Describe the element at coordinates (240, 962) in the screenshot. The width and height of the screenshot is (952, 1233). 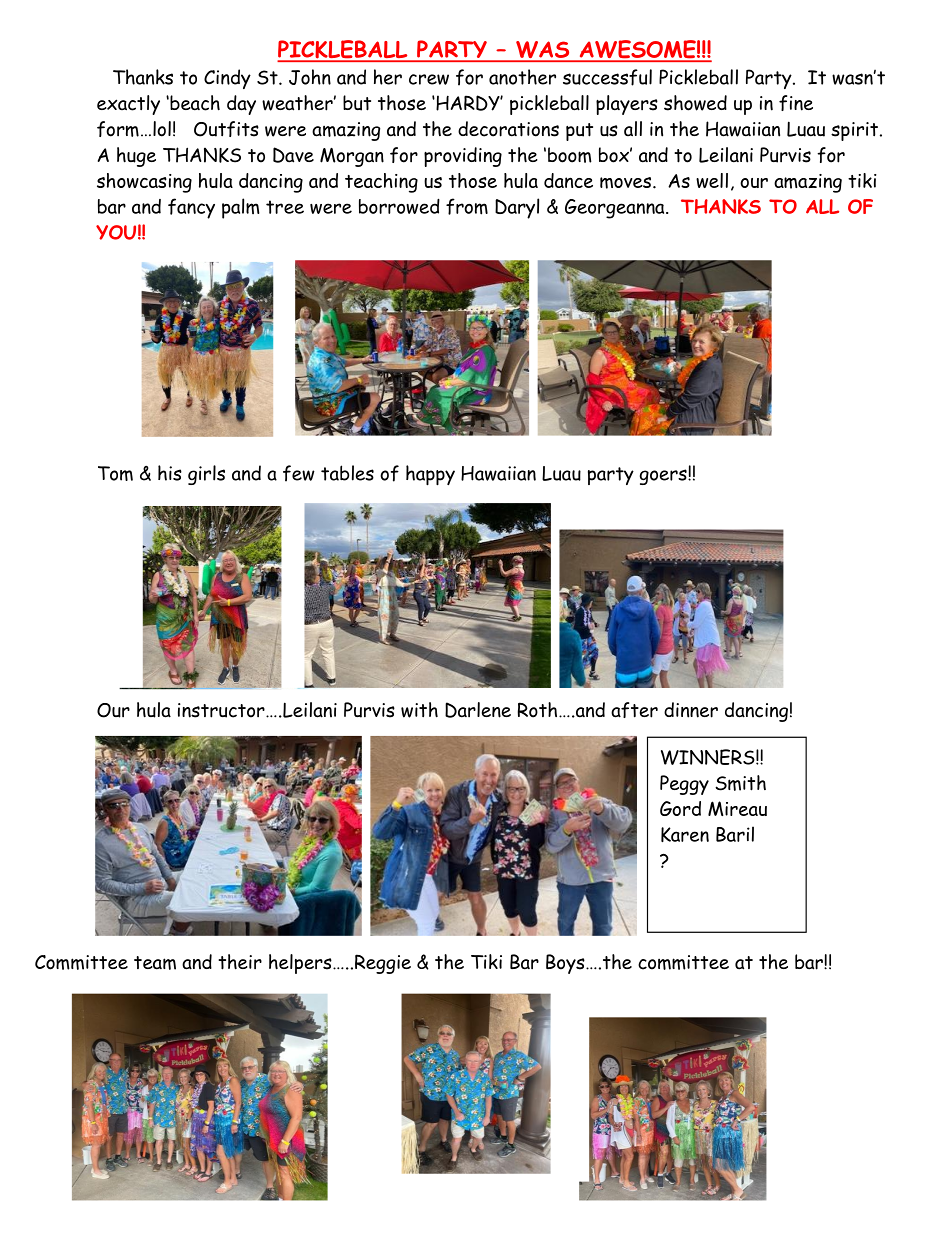
I see `their` at that location.
